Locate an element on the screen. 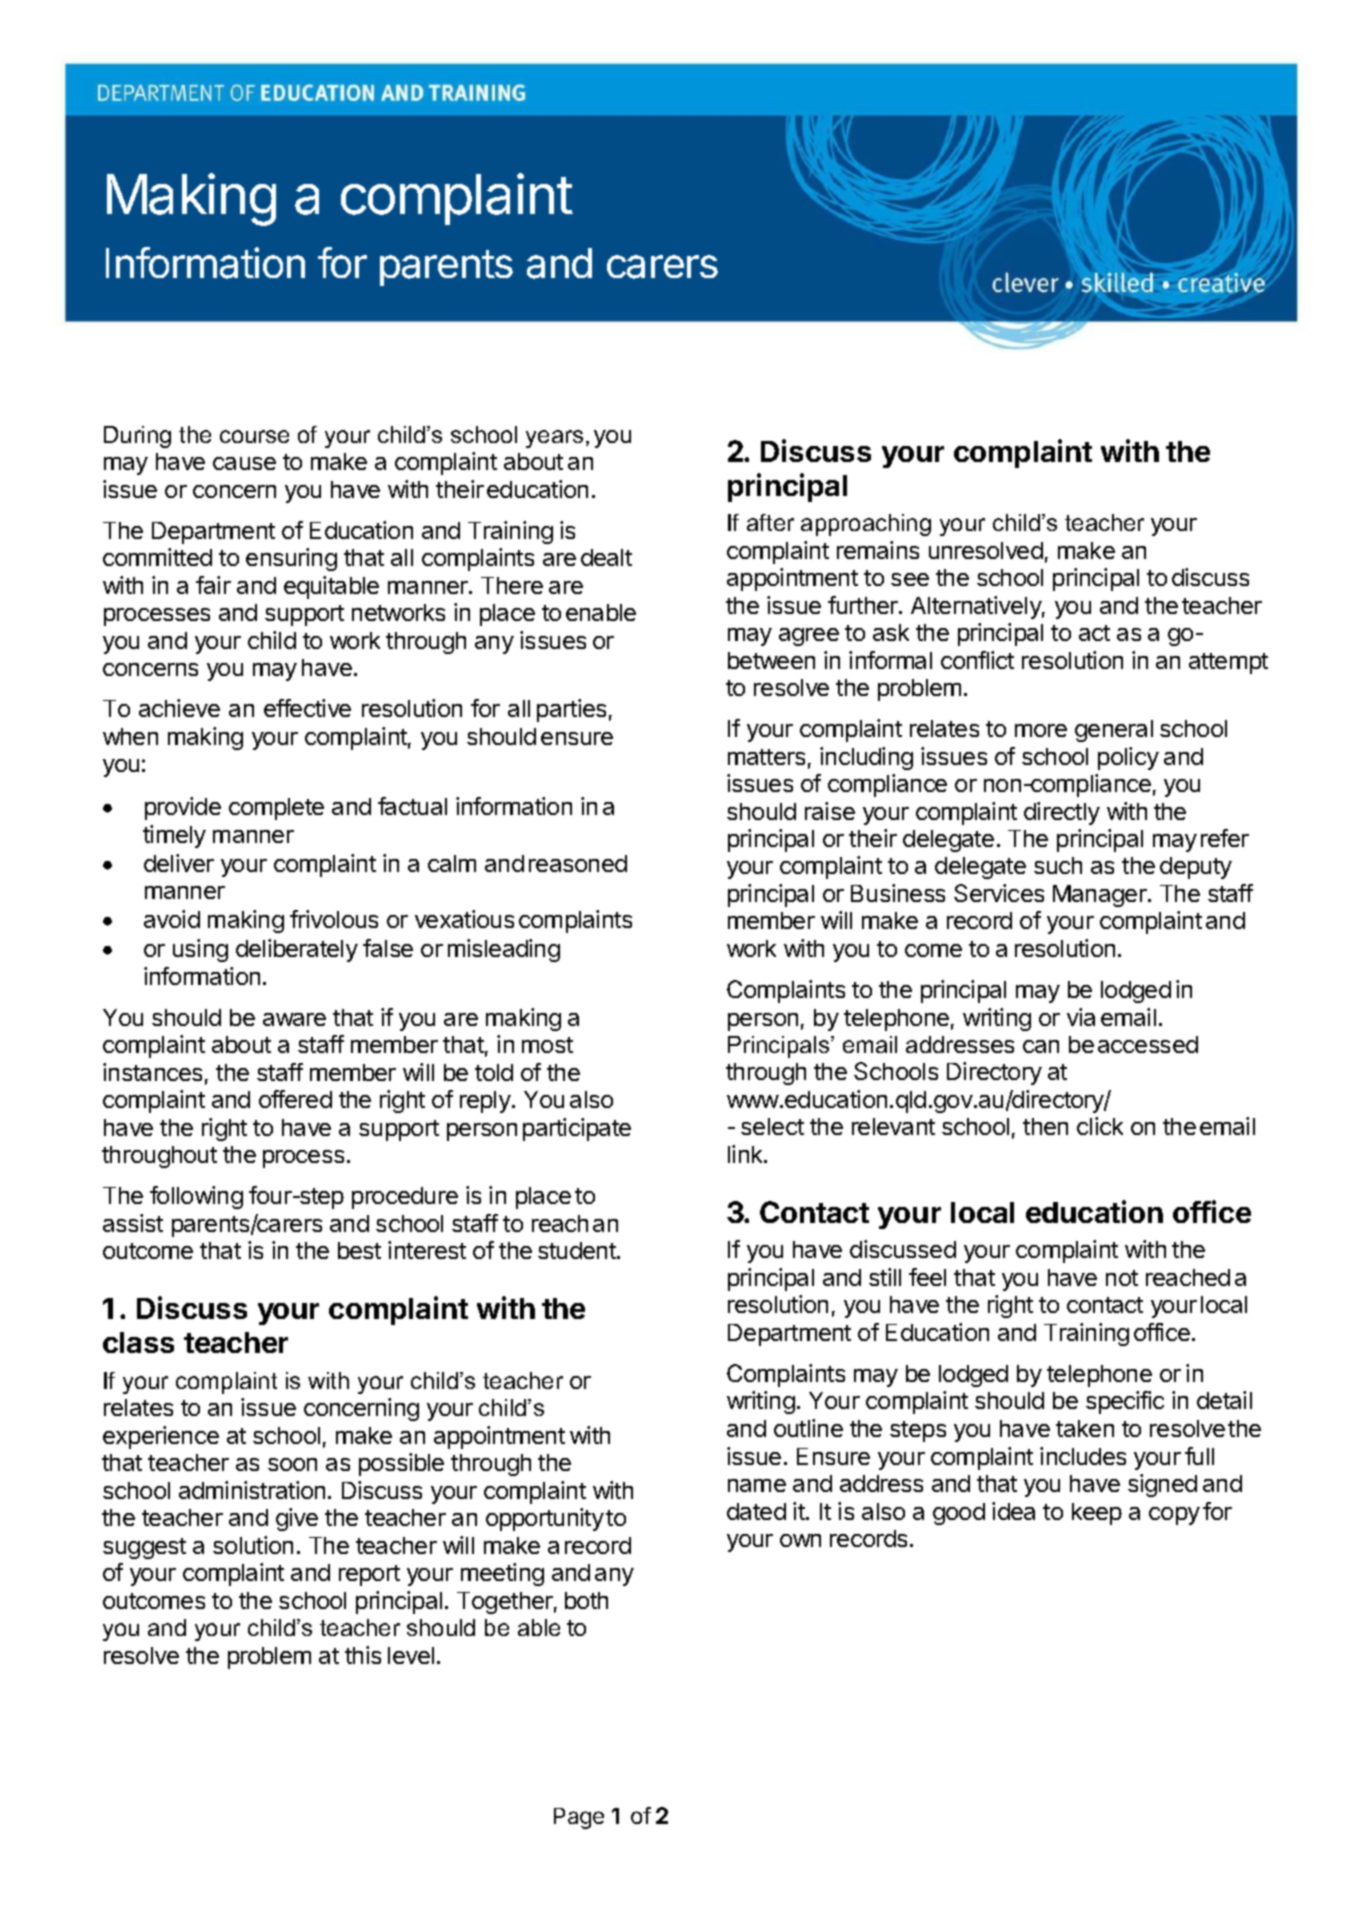 Image resolution: width=1355 pixels, height=1916 pixels. Page is located at coordinates (579, 1818).
